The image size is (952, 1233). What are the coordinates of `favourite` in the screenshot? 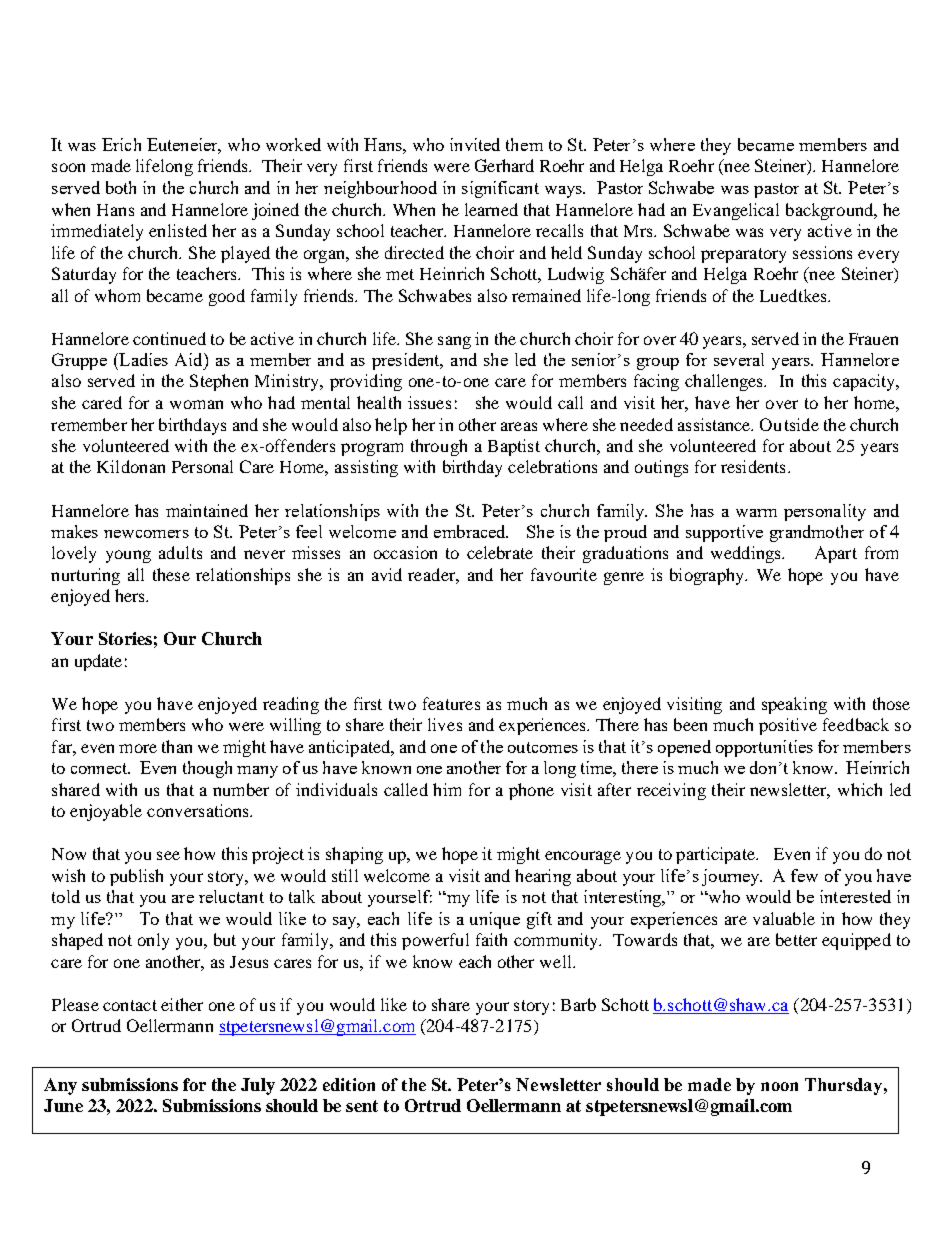 It's located at (564, 574).
